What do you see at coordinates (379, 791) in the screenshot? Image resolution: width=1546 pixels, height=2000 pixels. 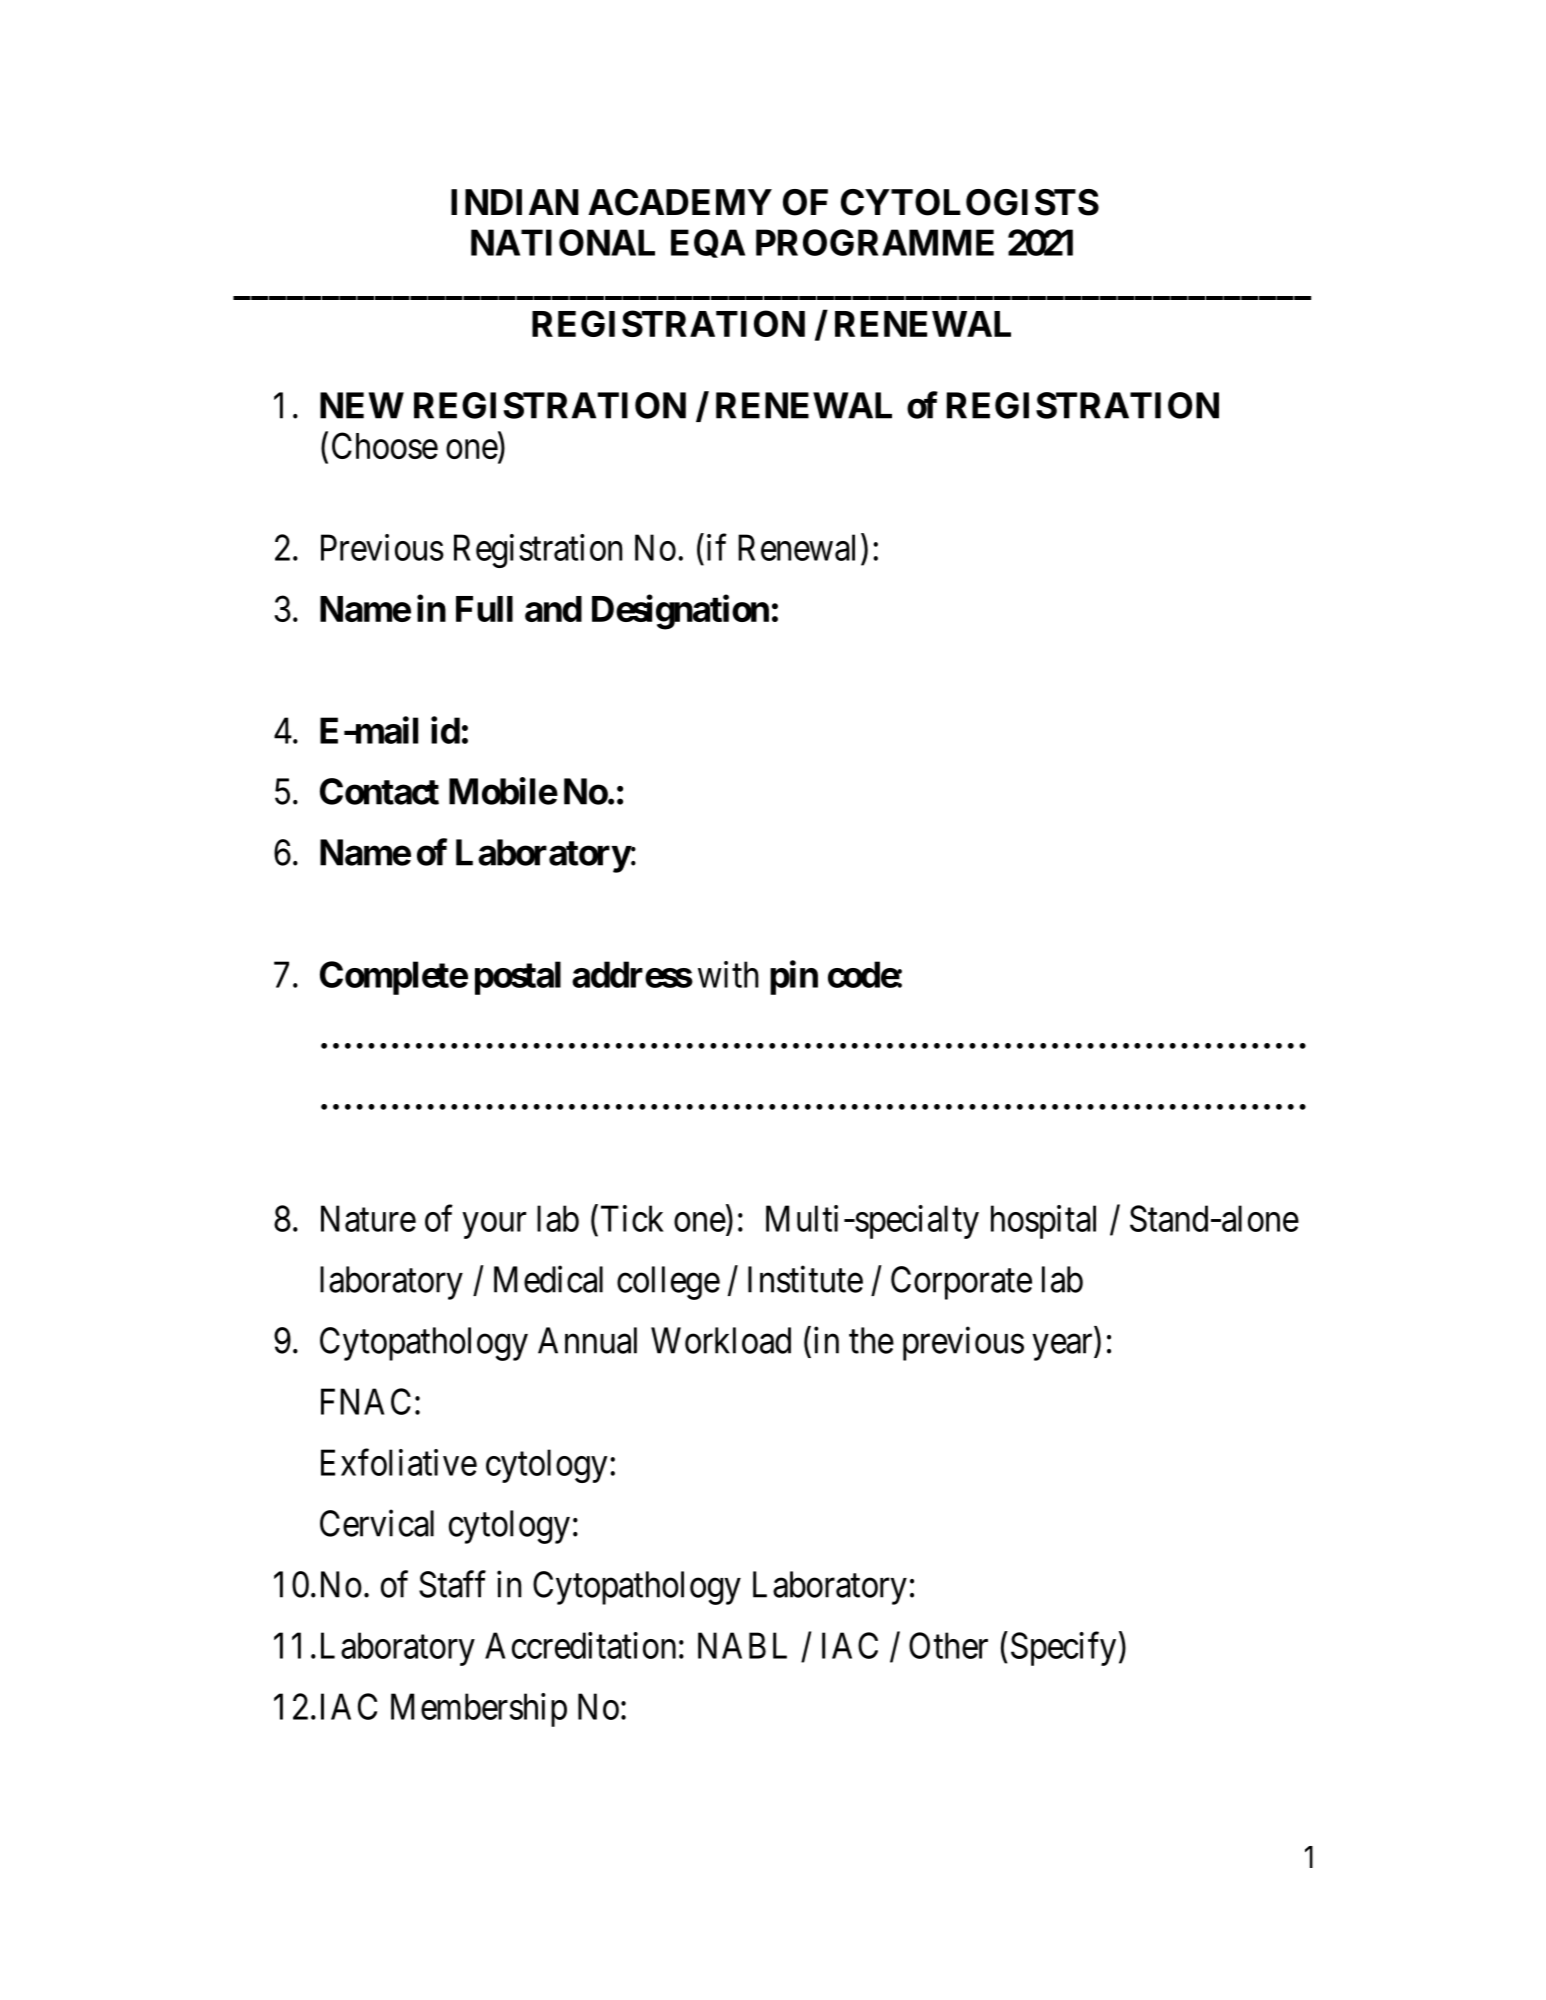 I see `Contact` at bounding box center [379, 791].
